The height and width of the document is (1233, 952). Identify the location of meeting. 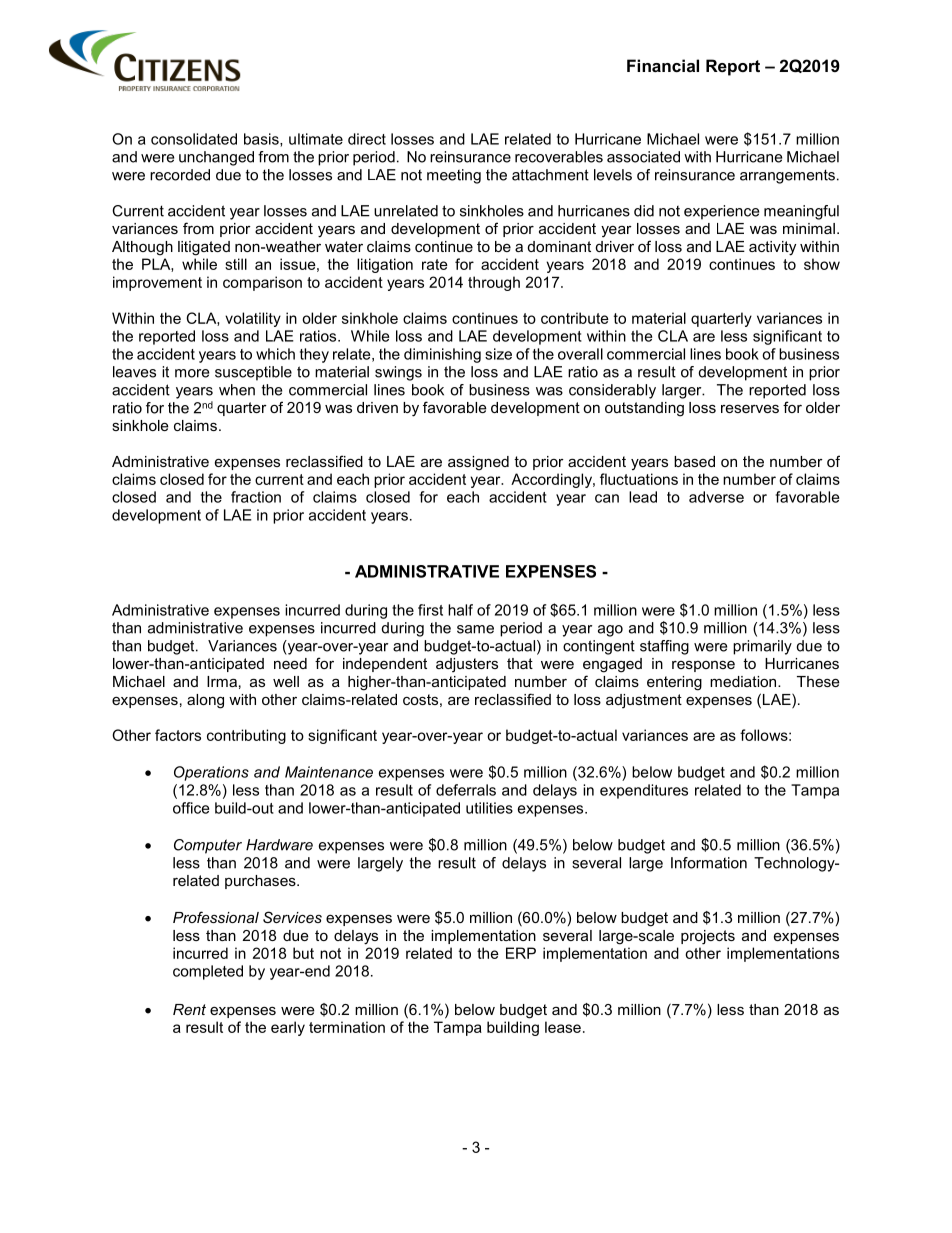
(454, 176).
